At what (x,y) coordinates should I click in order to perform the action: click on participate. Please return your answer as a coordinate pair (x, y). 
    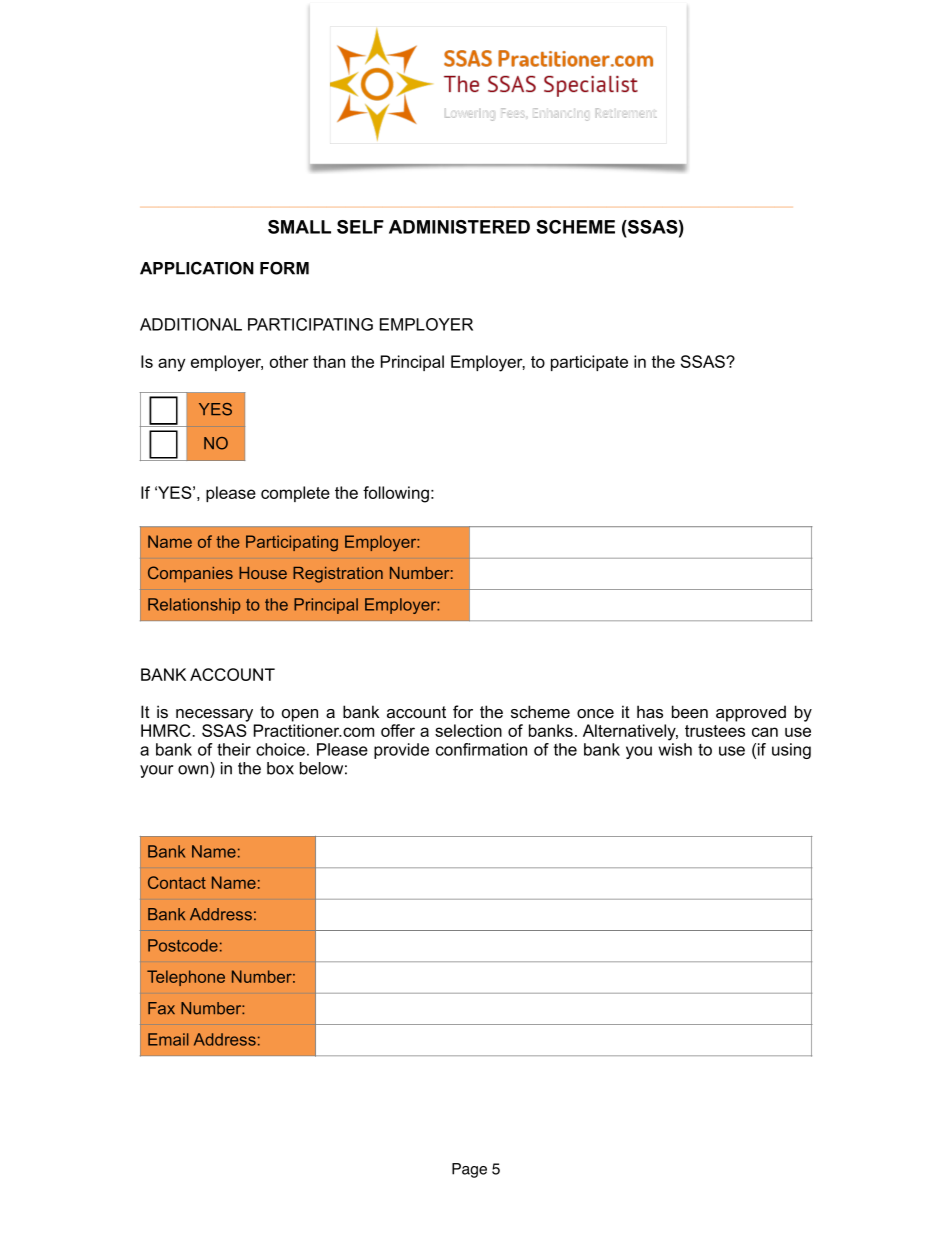
    Looking at the image, I should click on (589, 363).
